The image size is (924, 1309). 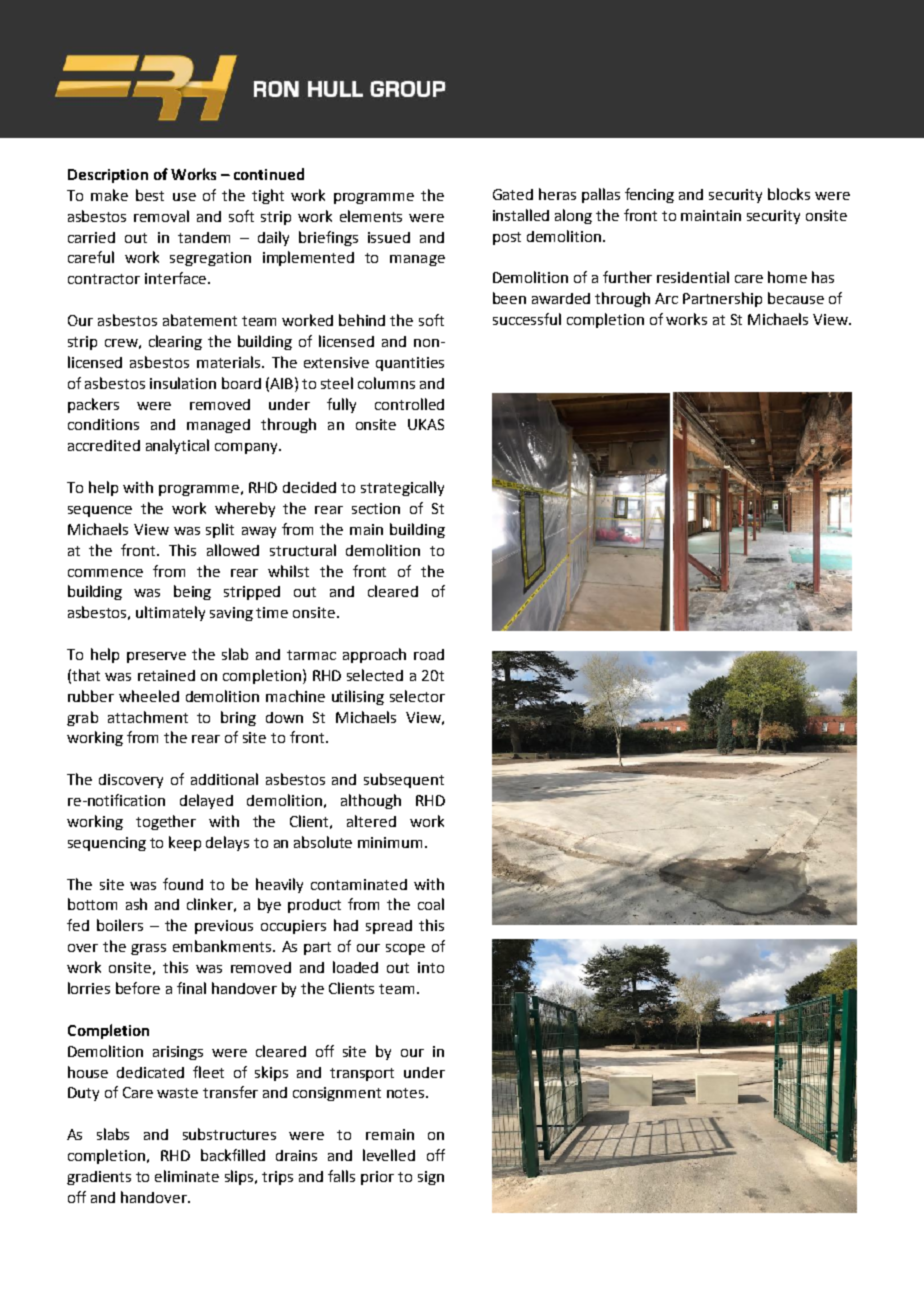 I want to click on removal, so click(x=161, y=216).
